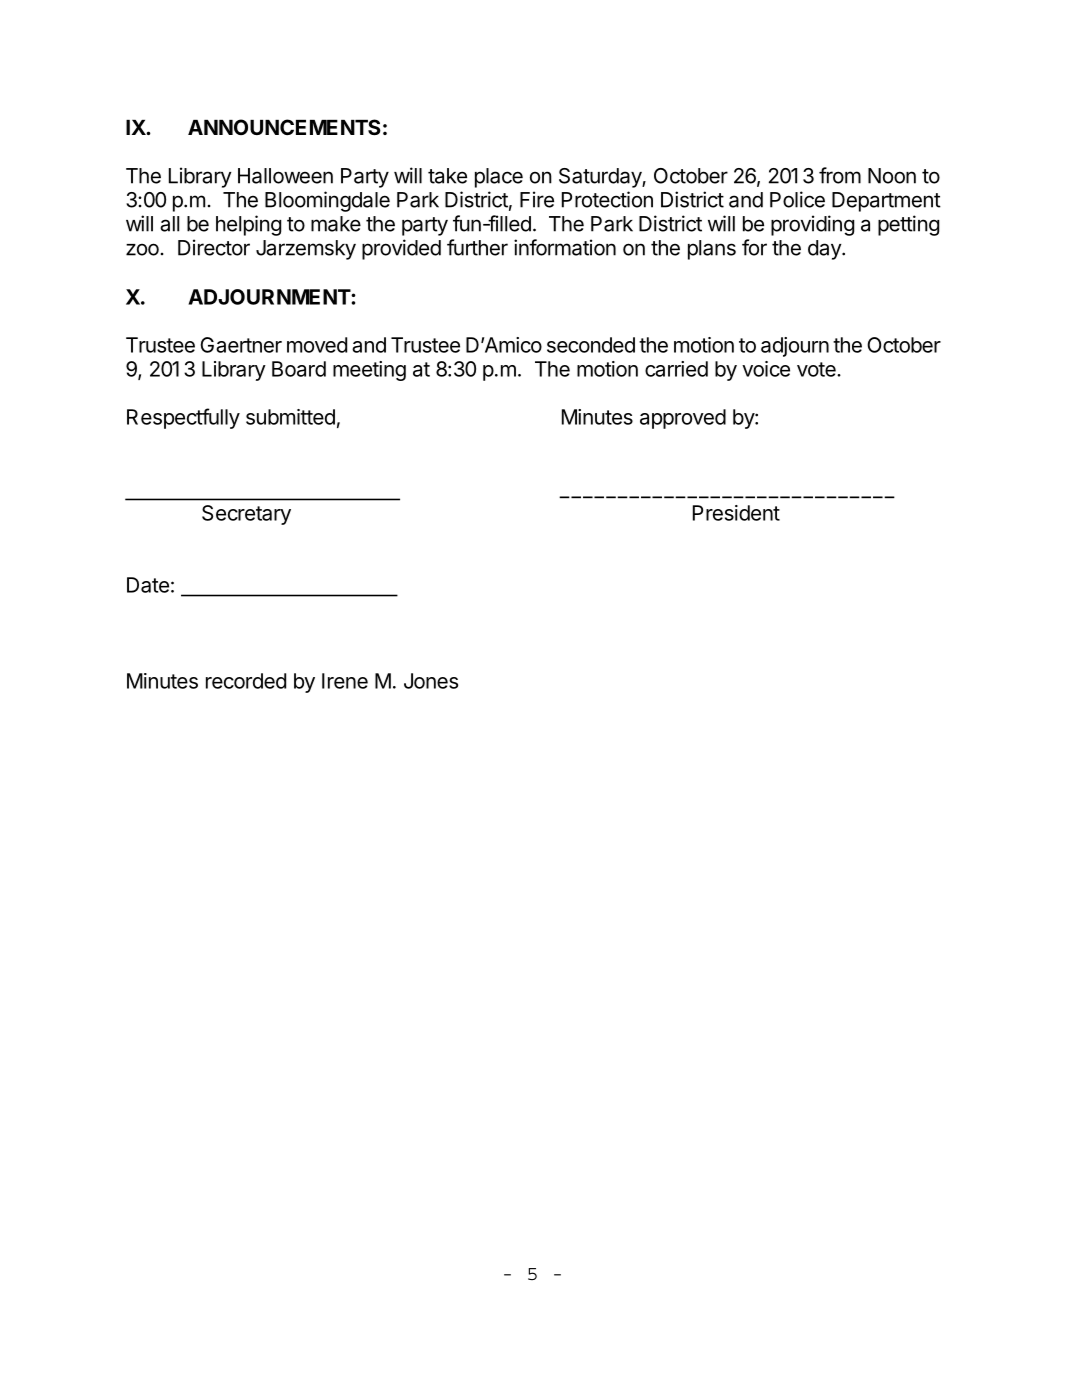 The height and width of the document is (1378, 1065). Describe the element at coordinates (736, 513) in the document. I see `President` at that location.
